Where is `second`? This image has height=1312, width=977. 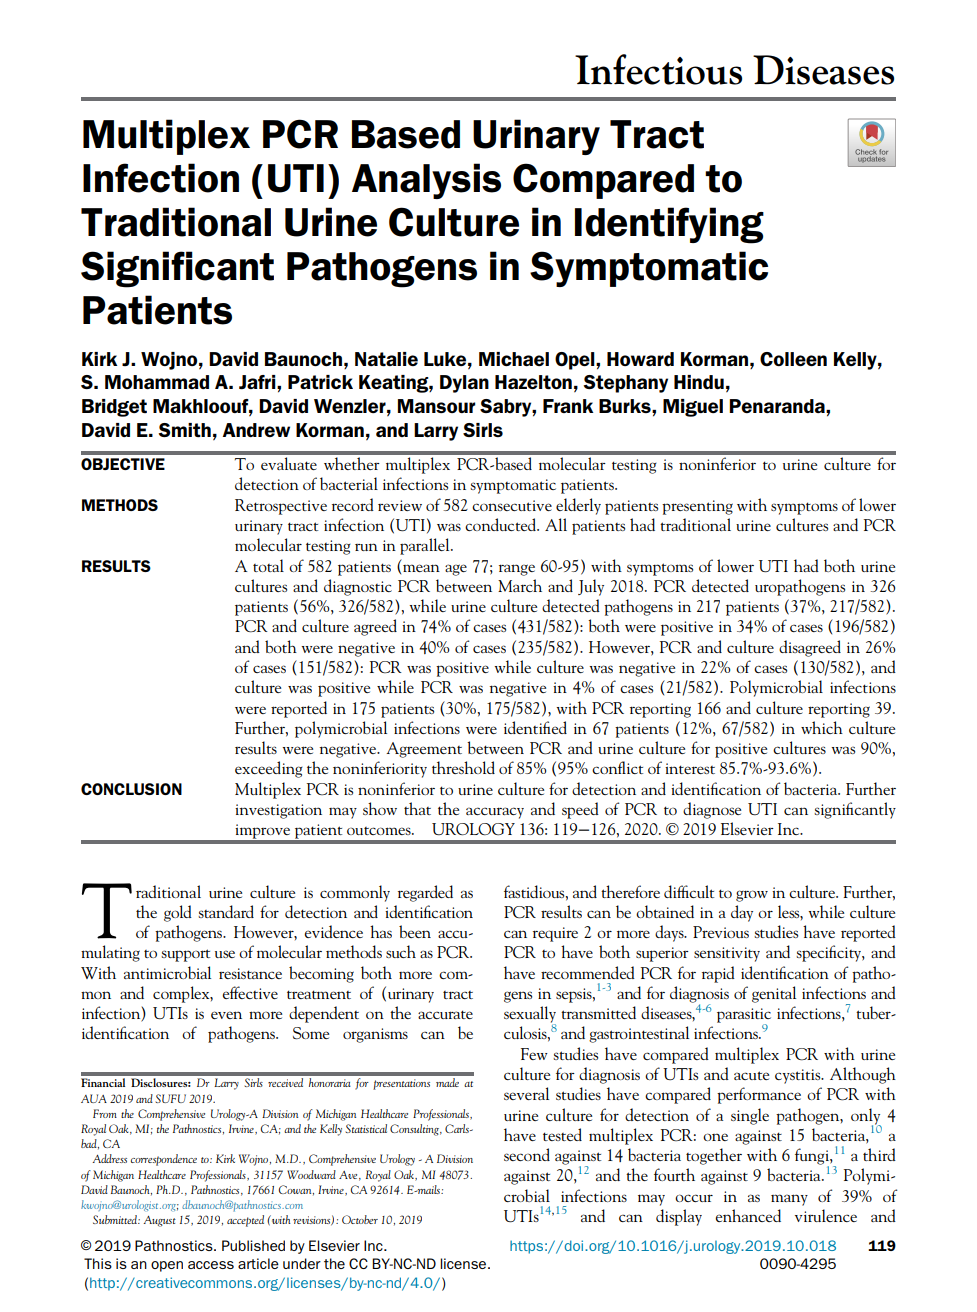 second is located at coordinates (527, 1154).
